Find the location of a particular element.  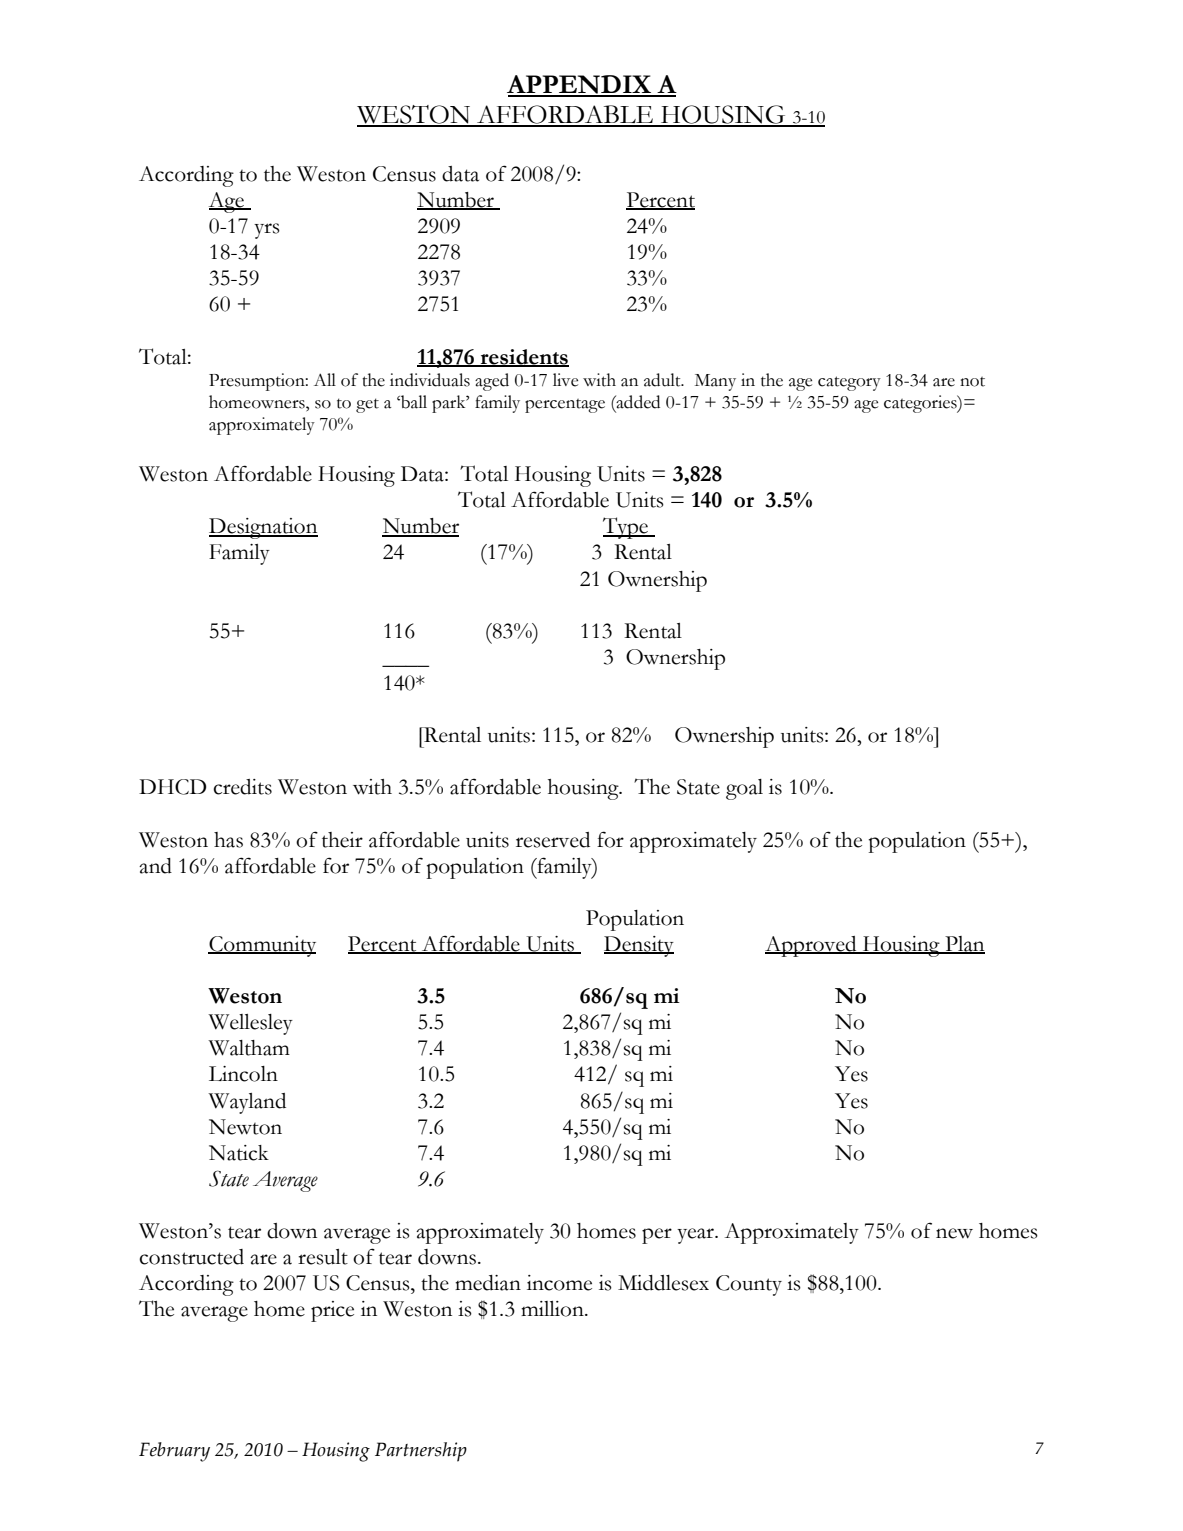

Community is located at coordinates (262, 946).
